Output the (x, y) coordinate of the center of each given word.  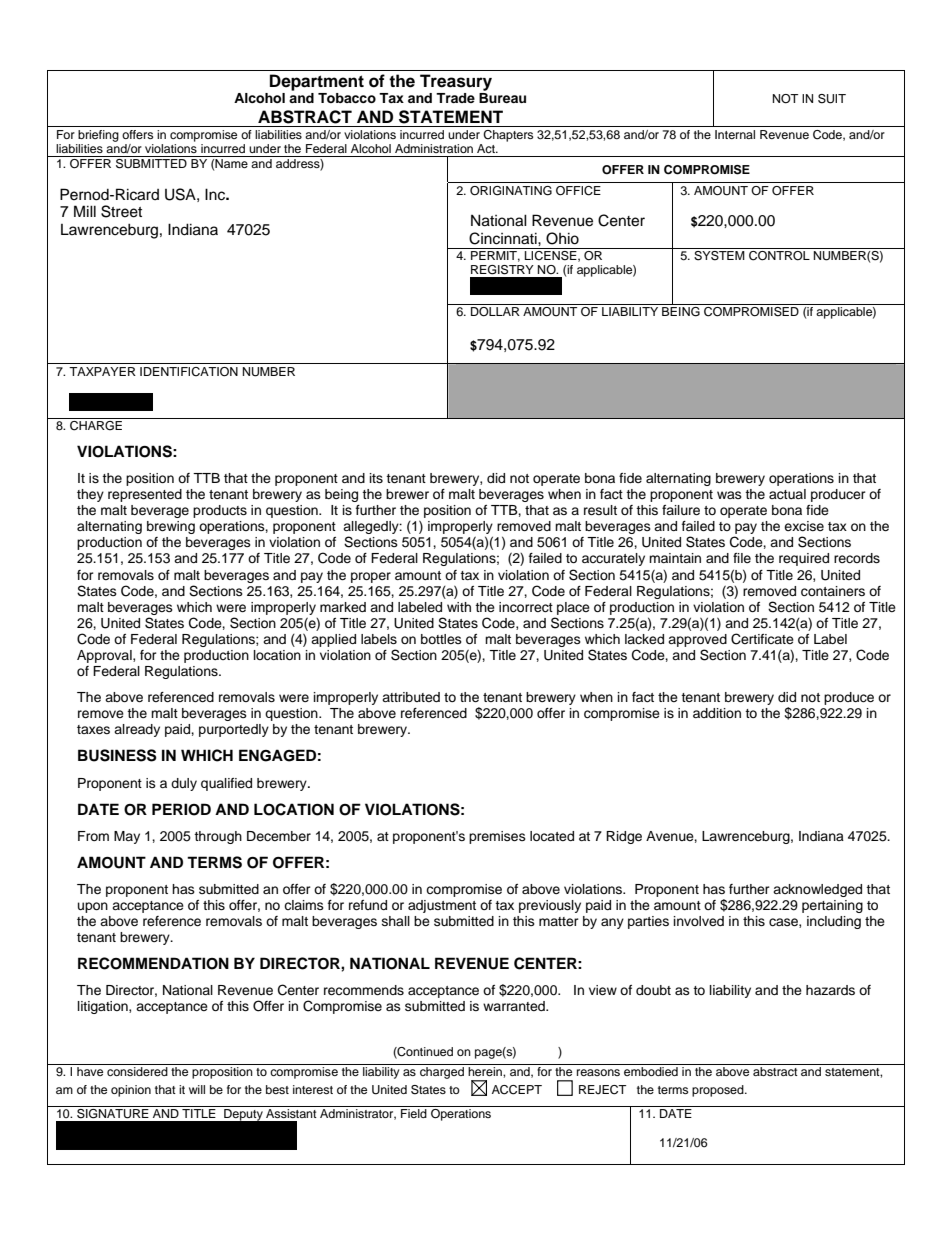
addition (717, 713)
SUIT (832, 99)
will (197, 1089)
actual (787, 494)
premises (497, 837)
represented (145, 495)
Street (121, 211)
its (376, 478)
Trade (455, 98)
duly (184, 784)
